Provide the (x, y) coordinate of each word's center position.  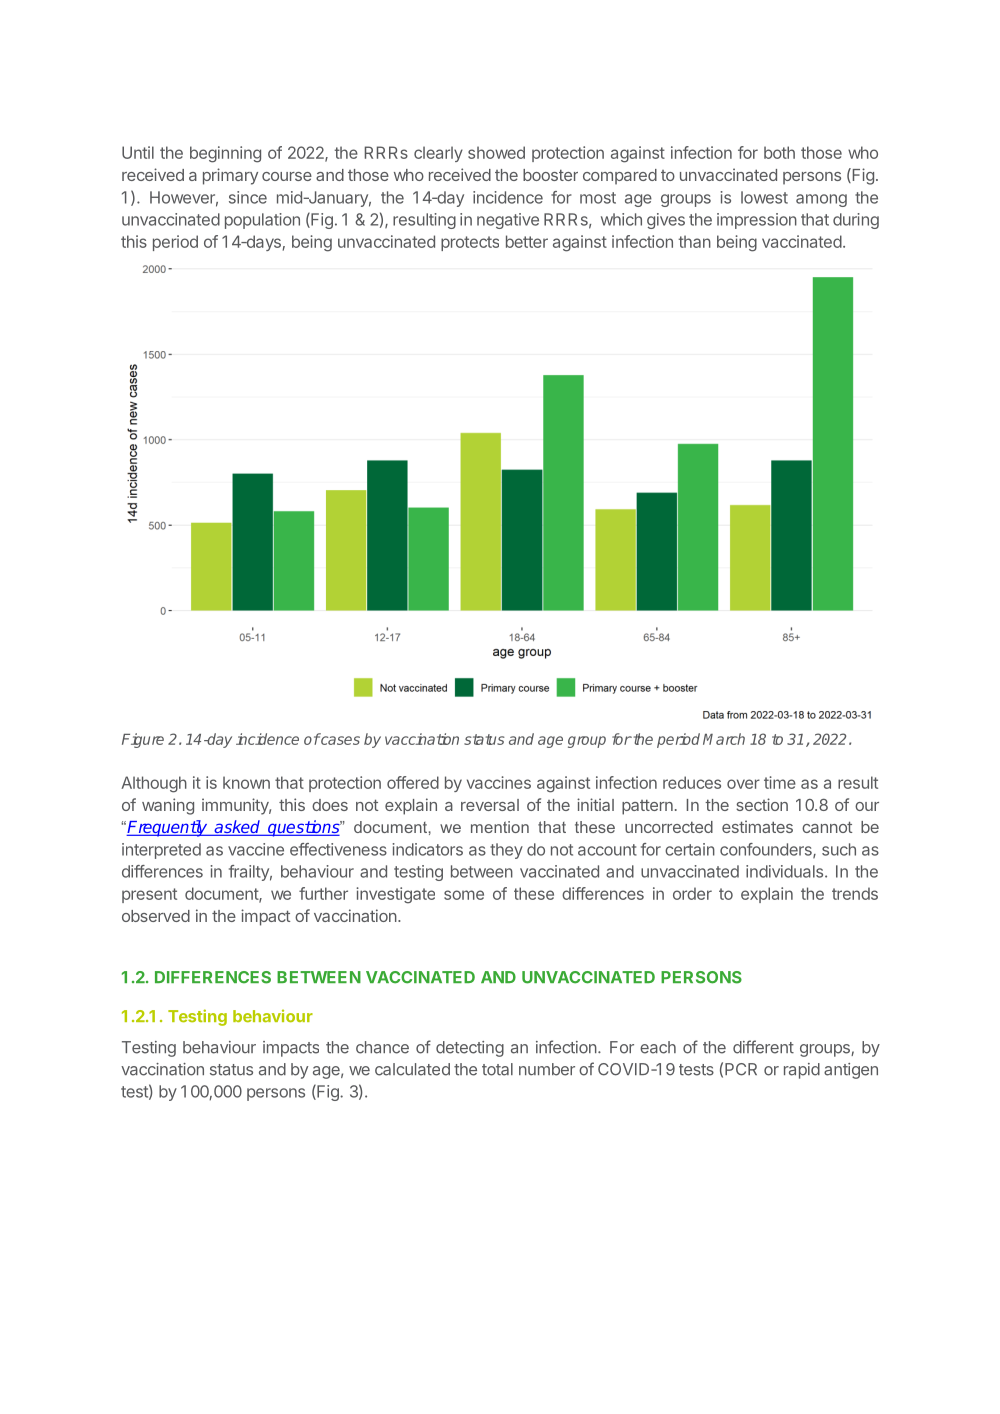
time (780, 782)
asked (238, 828)
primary (230, 176)
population (262, 221)
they (506, 851)
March (724, 739)
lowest (764, 197)
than (694, 241)
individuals (784, 871)
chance (382, 1047)
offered (413, 782)
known (246, 782)
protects (470, 243)
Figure (143, 740)
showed (496, 152)
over (743, 784)
